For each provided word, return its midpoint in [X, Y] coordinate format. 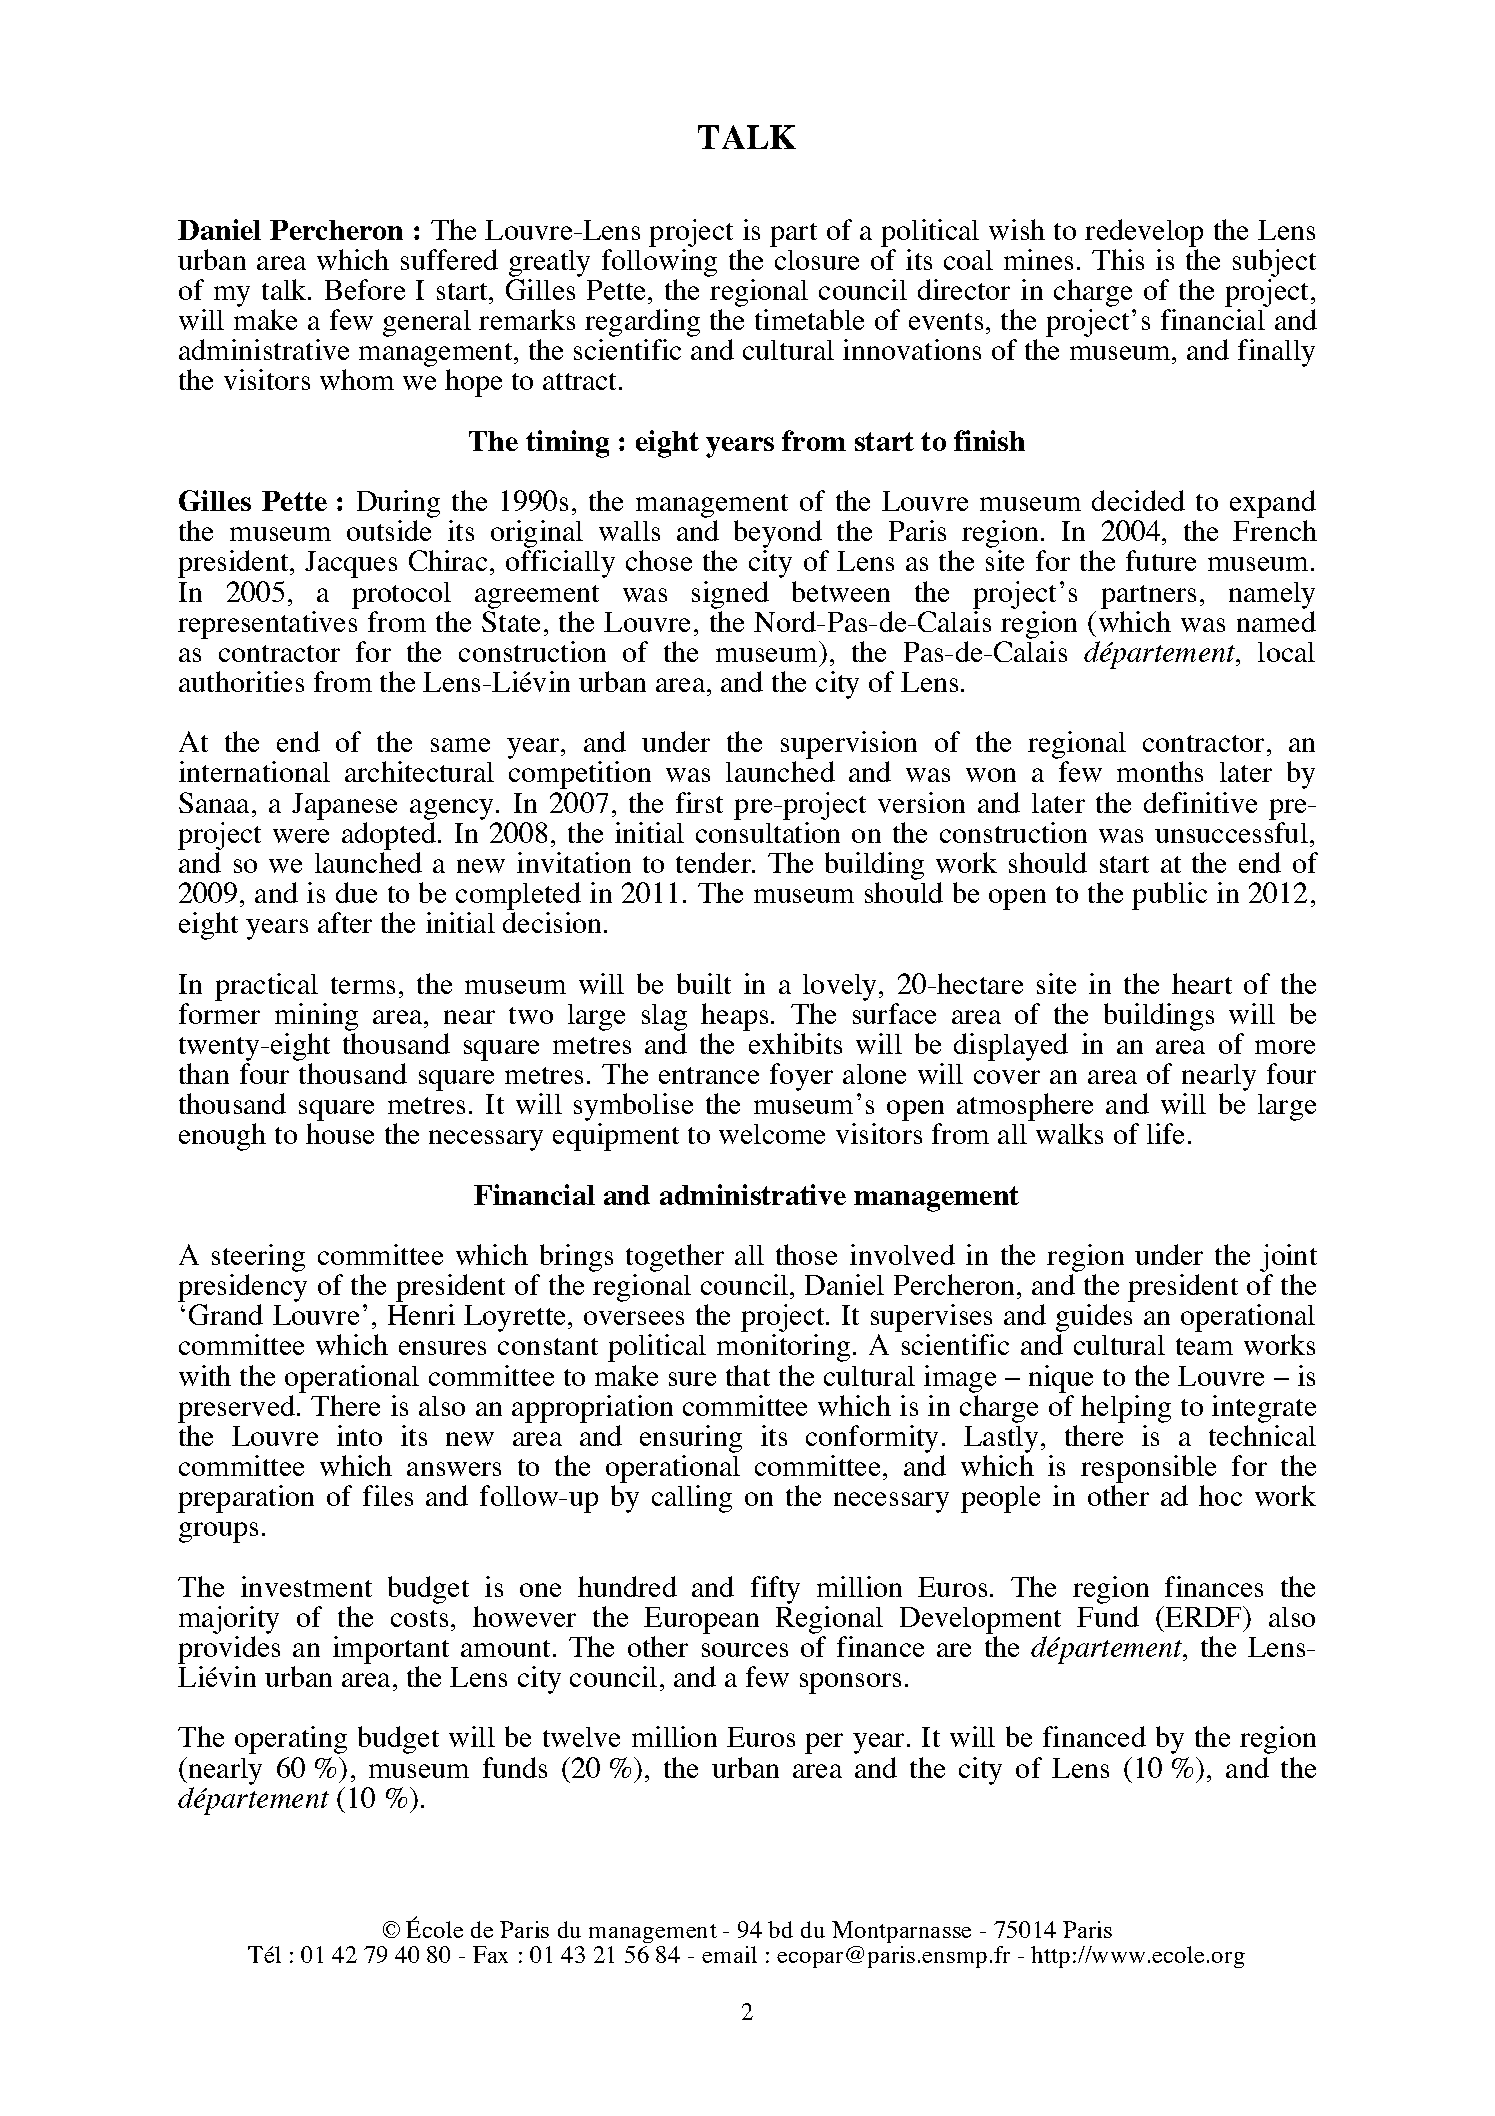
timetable [809, 319]
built [704, 983]
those [806, 1254]
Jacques [351, 564]
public [1169, 896]
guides [1094, 1318]
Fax [490, 1954]
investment [306, 1586]
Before [365, 289]
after [345, 922]
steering [258, 1258]
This [1118, 259]
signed [730, 595]
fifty [775, 1590]
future [1161, 560]
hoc [1220, 1495]
